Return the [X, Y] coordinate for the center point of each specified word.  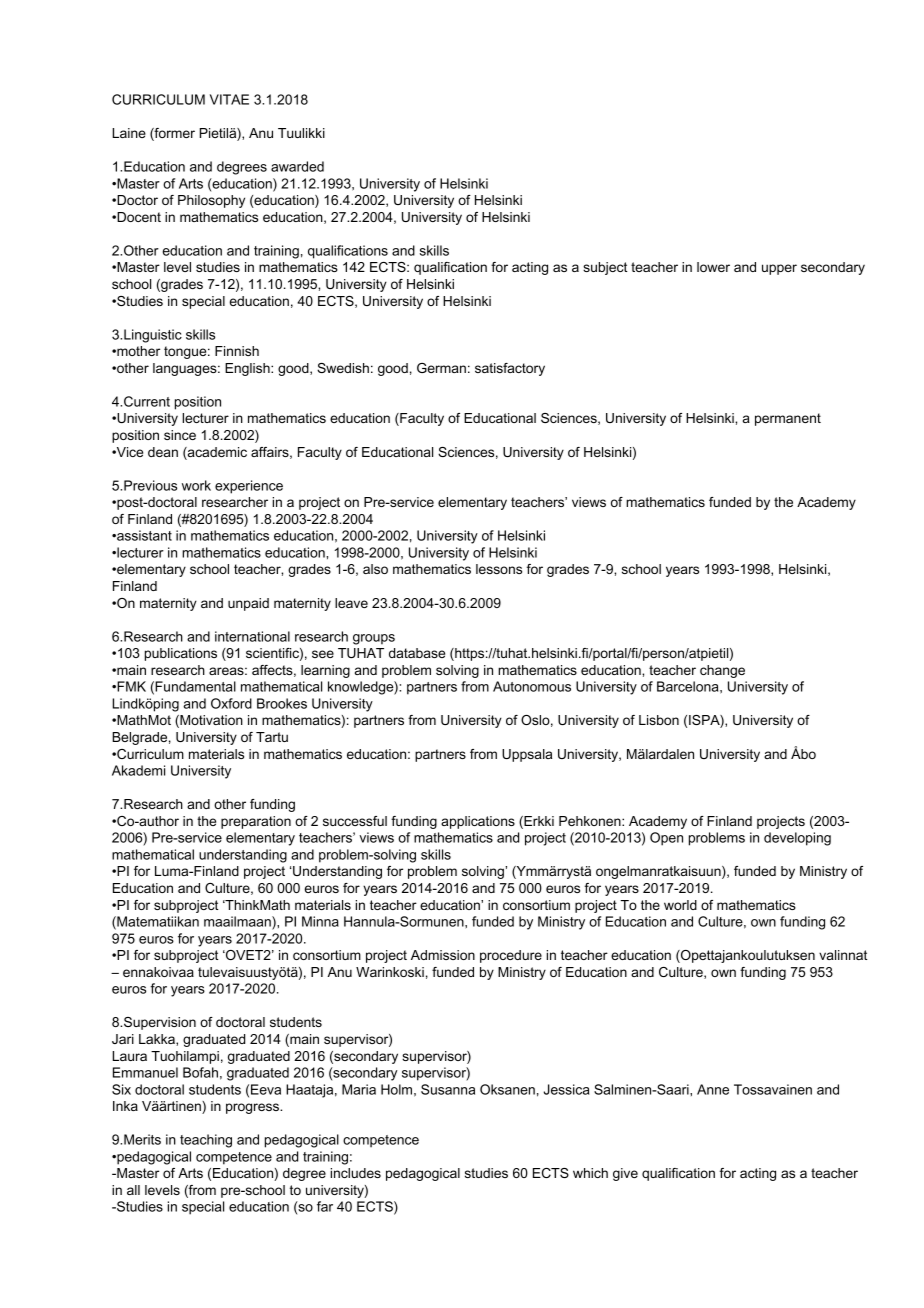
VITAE [229, 99]
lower [713, 267]
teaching [206, 1141]
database [417, 653]
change [722, 671]
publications [181, 654]
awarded [297, 166]
